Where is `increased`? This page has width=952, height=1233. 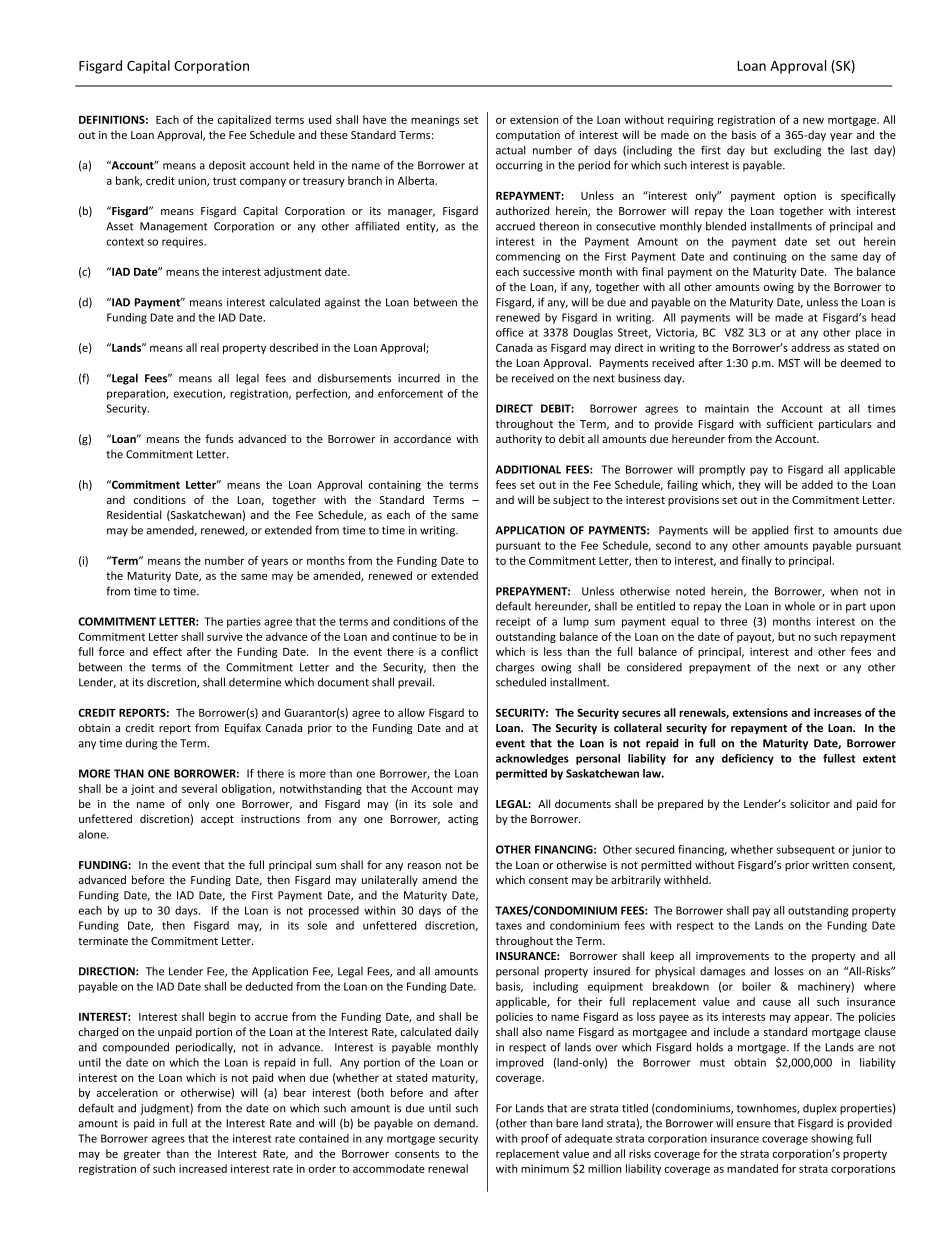 increased is located at coordinates (203, 1168).
